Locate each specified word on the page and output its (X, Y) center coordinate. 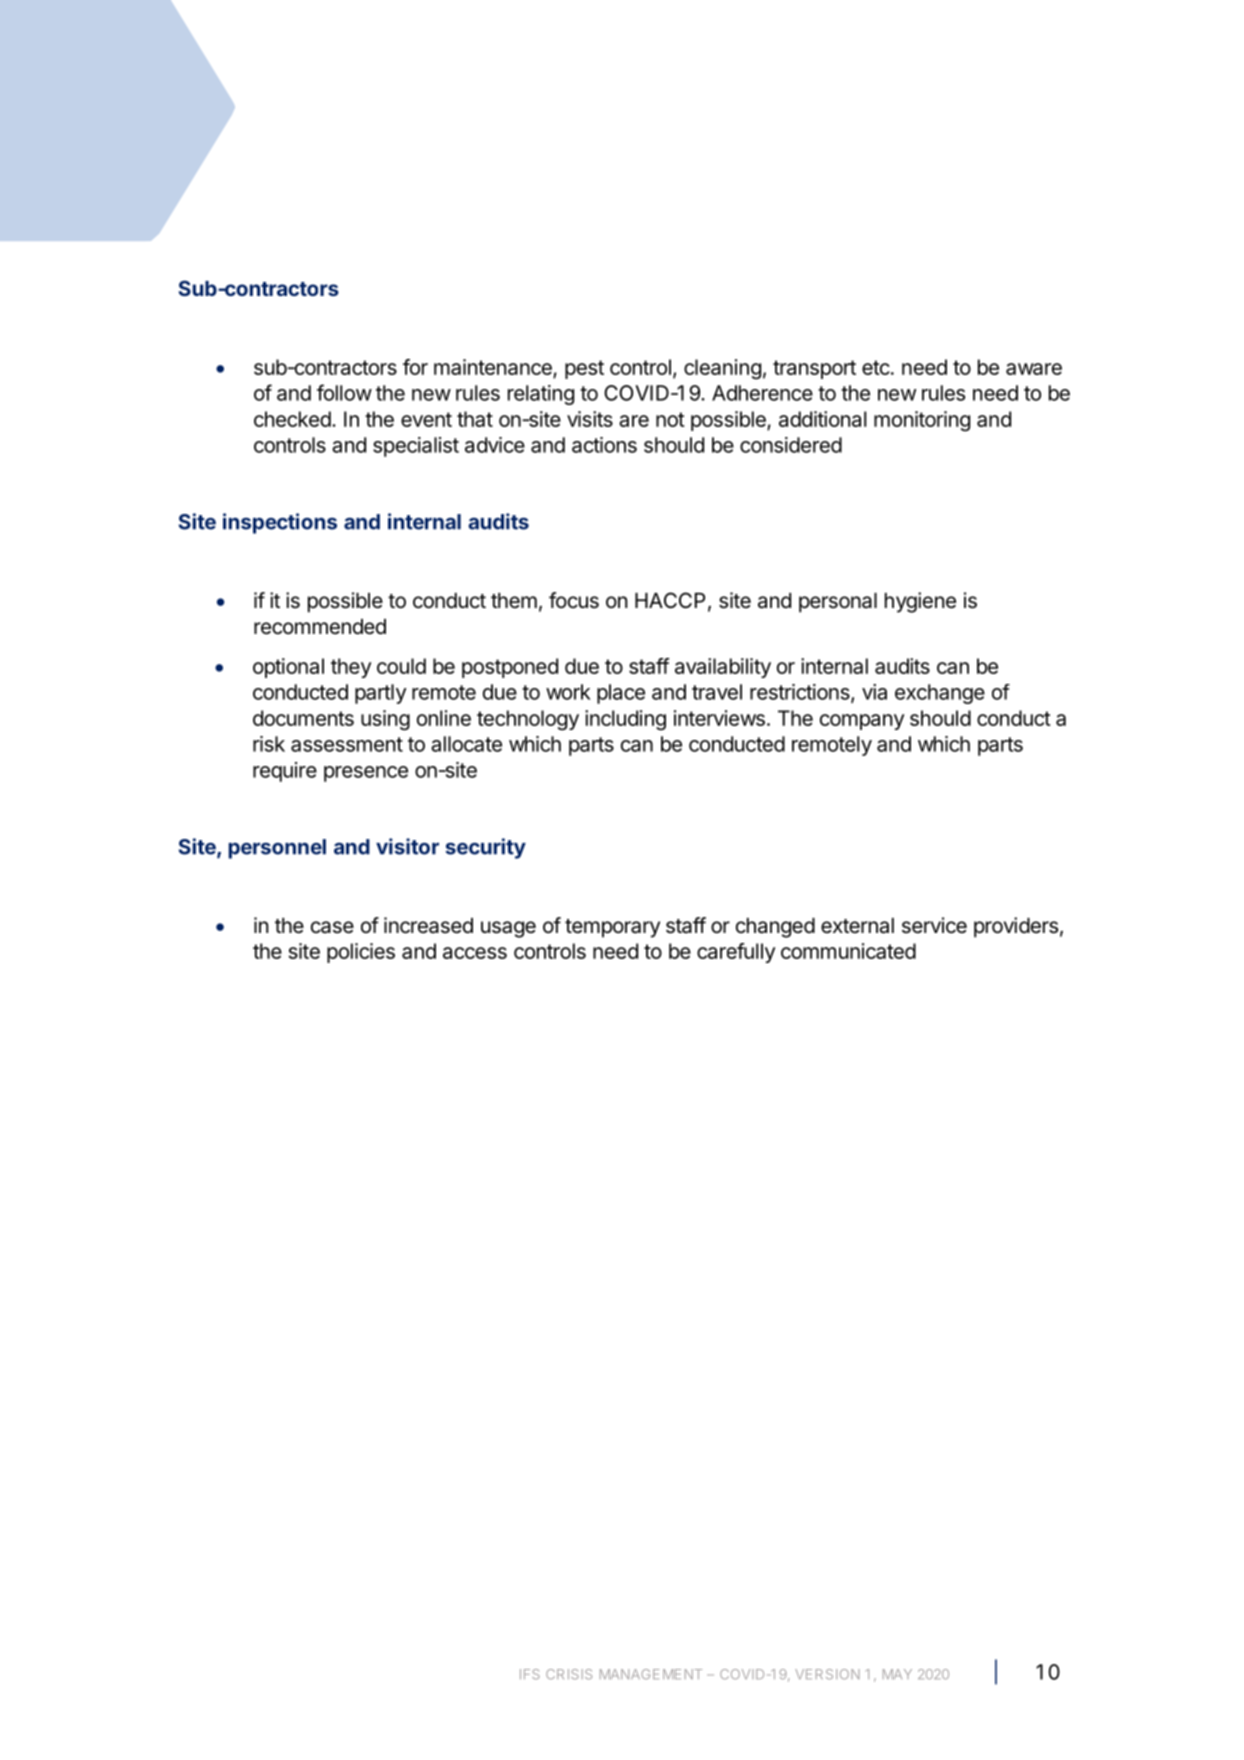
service (934, 925)
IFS (530, 1674)
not (670, 419)
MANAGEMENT (651, 1674)
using (385, 720)
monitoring (922, 421)
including (625, 720)
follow (344, 392)
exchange (940, 694)
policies (361, 953)
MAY (897, 1674)
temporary (612, 928)
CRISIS (569, 1674)
